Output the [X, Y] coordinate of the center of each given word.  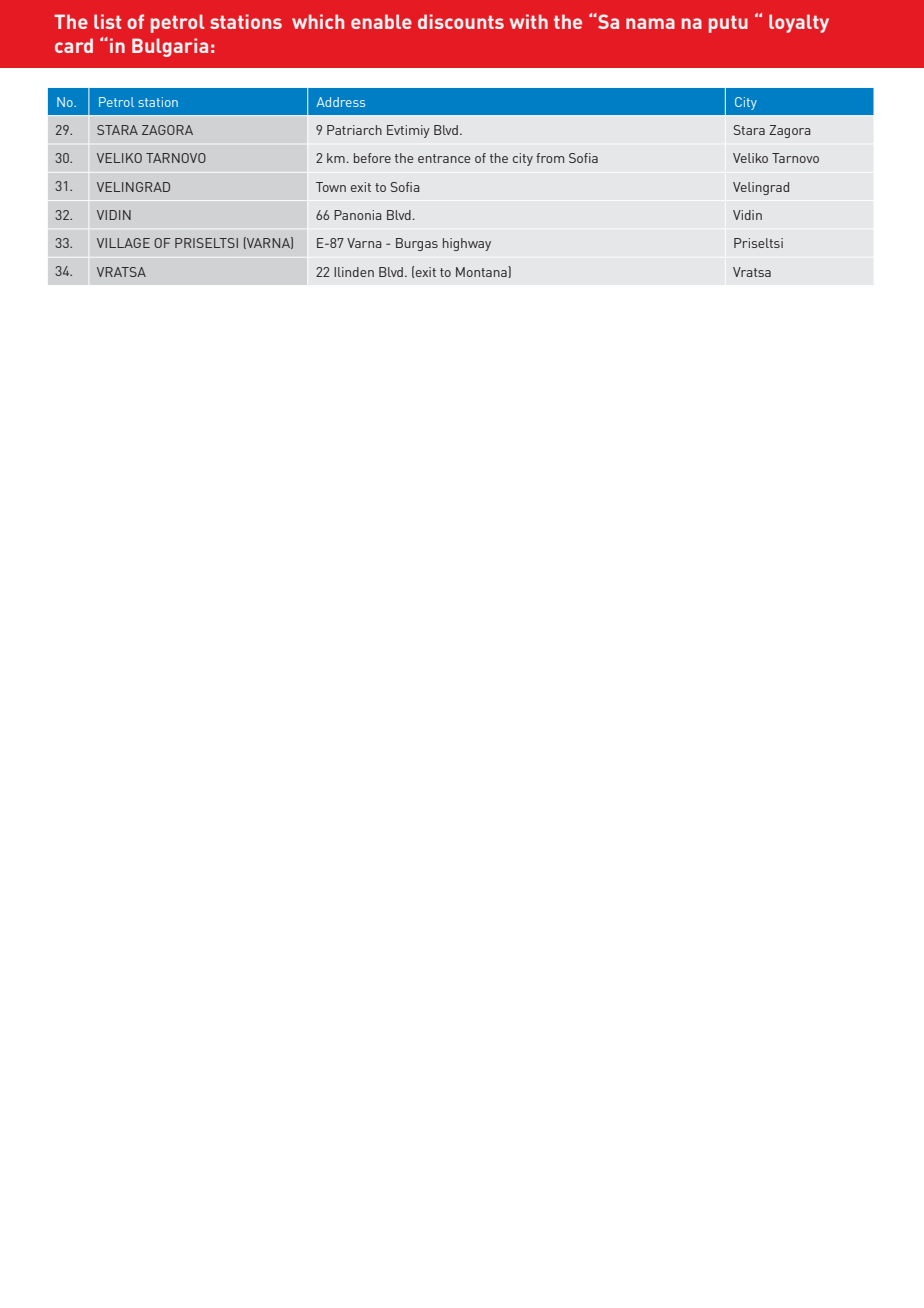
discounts [461, 21]
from [550, 158]
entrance [444, 158]
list [107, 21]
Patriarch [354, 130]
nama [650, 23]
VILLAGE [123, 243]
